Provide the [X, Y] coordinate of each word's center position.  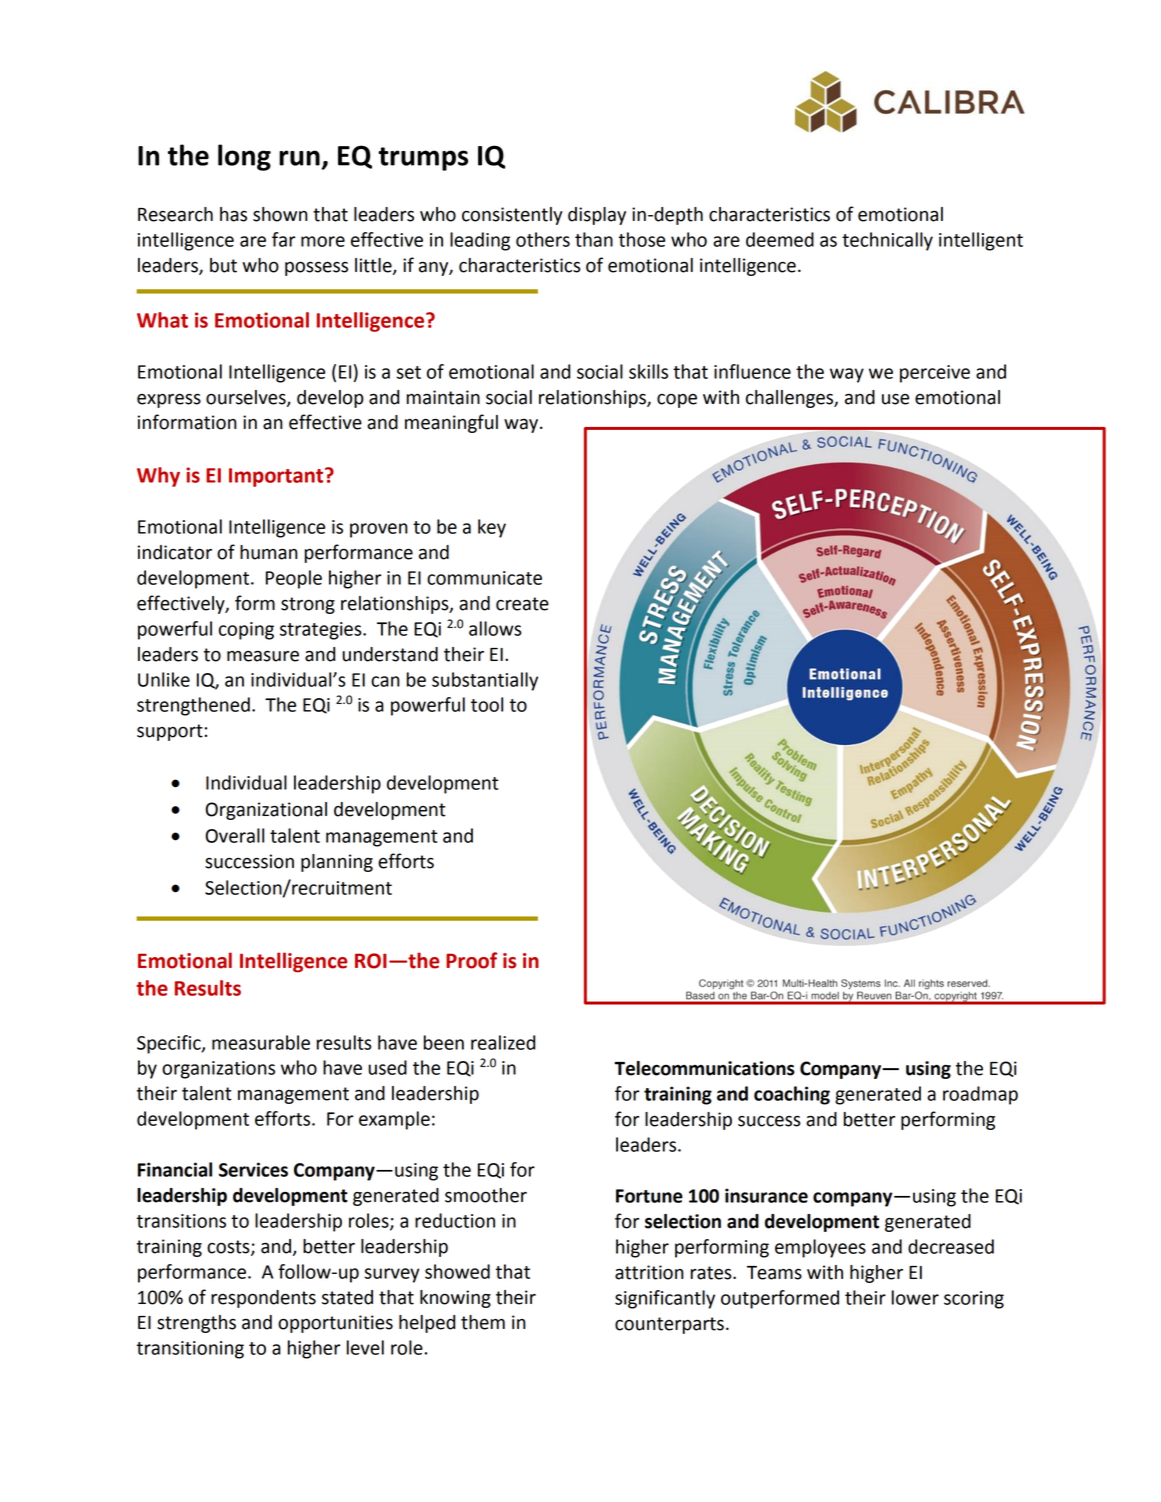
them [483, 1322]
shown [280, 214]
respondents [263, 1299]
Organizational [266, 811]
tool [487, 704]
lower [915, 1297]
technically [887, 241]
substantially [485, 681]
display [597, 216]
